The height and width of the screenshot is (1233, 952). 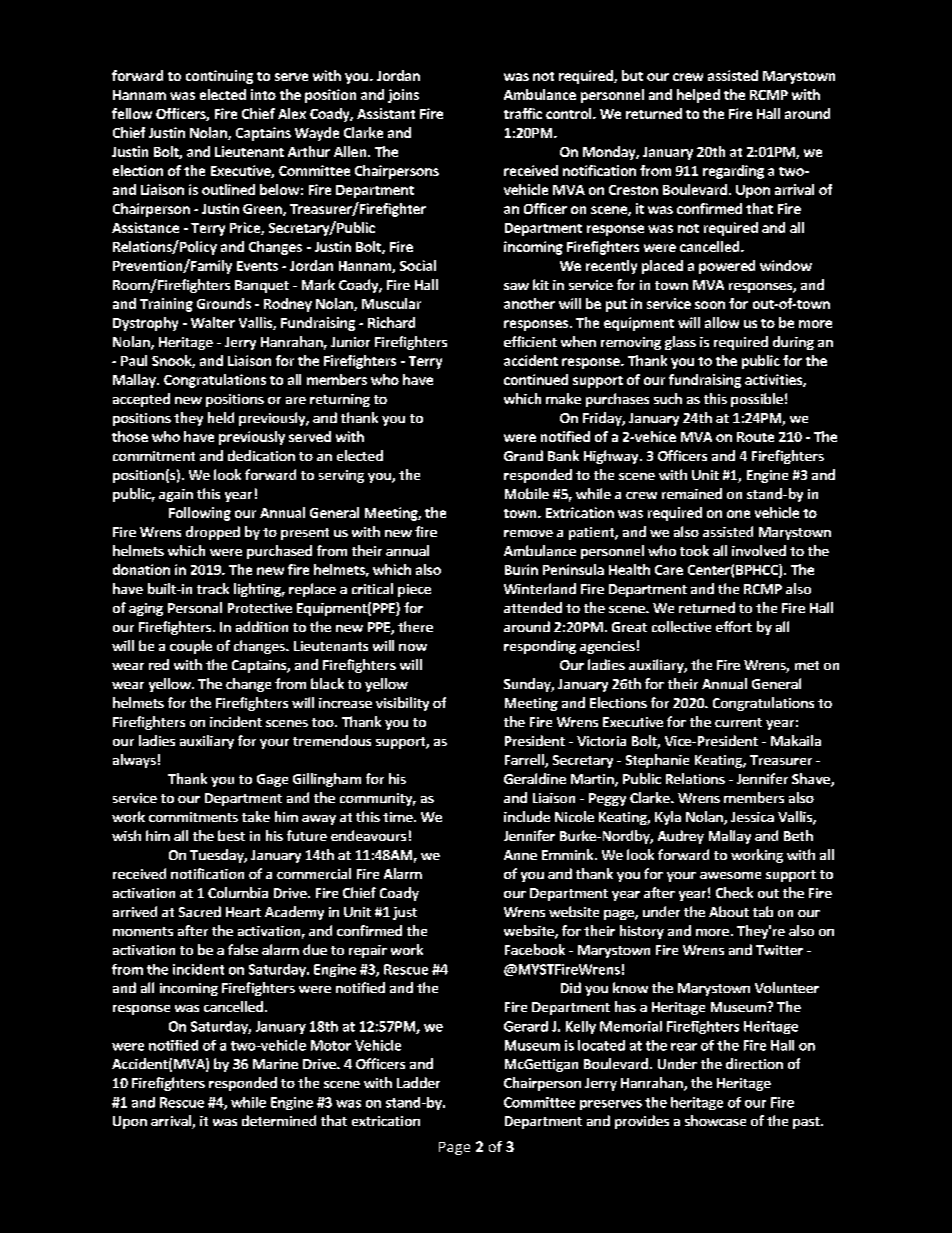 What do you see at coordinates (730, 875) in the screenshot?
I see `awesome` at bounding box center [730, 875].
